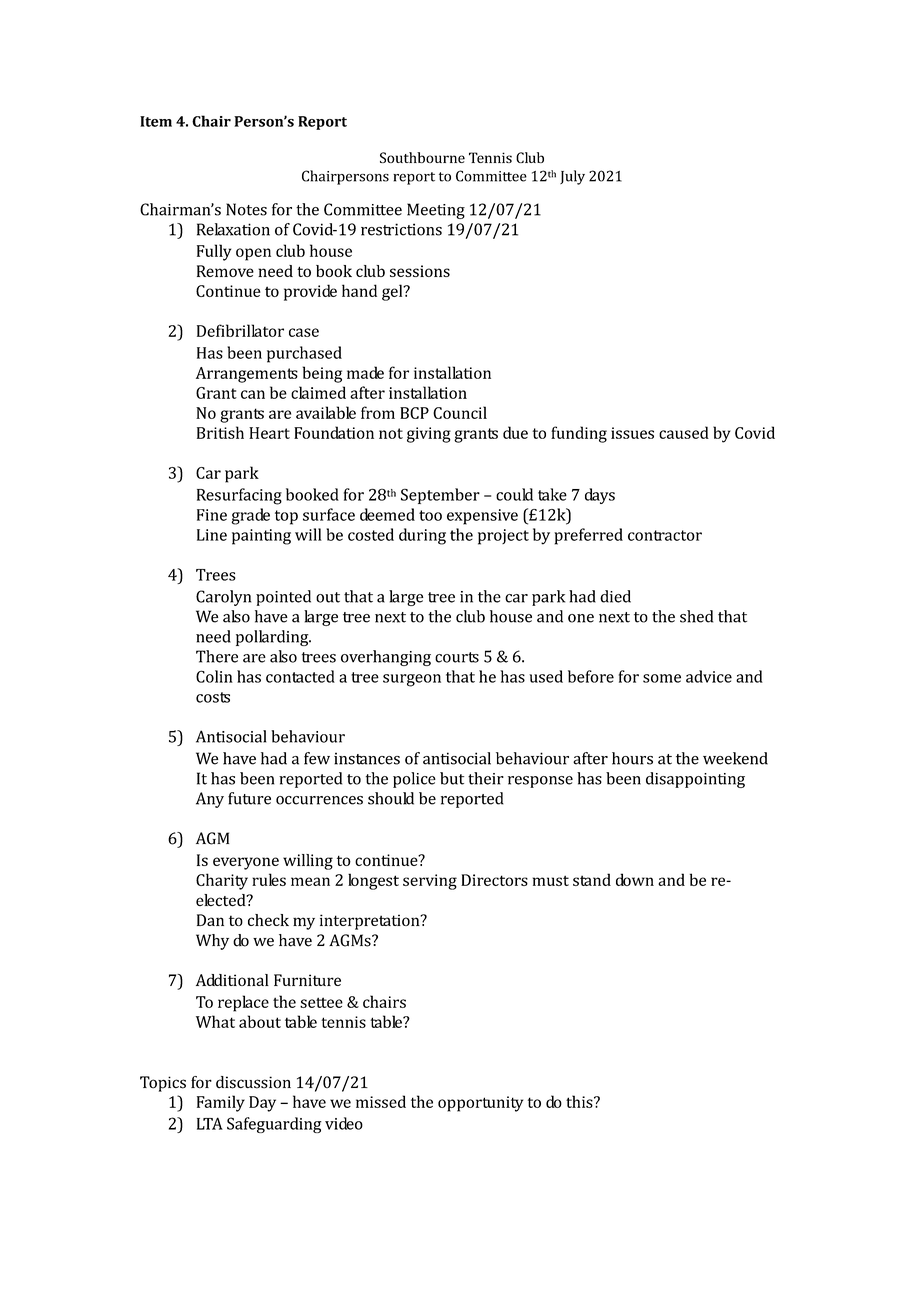 Image resolution: width=924 pixels, height=1308 pixels. What do you see at coordinates (436, 211) in the screenshot?
I see `Meeting` at bounding box center [436, 211].
